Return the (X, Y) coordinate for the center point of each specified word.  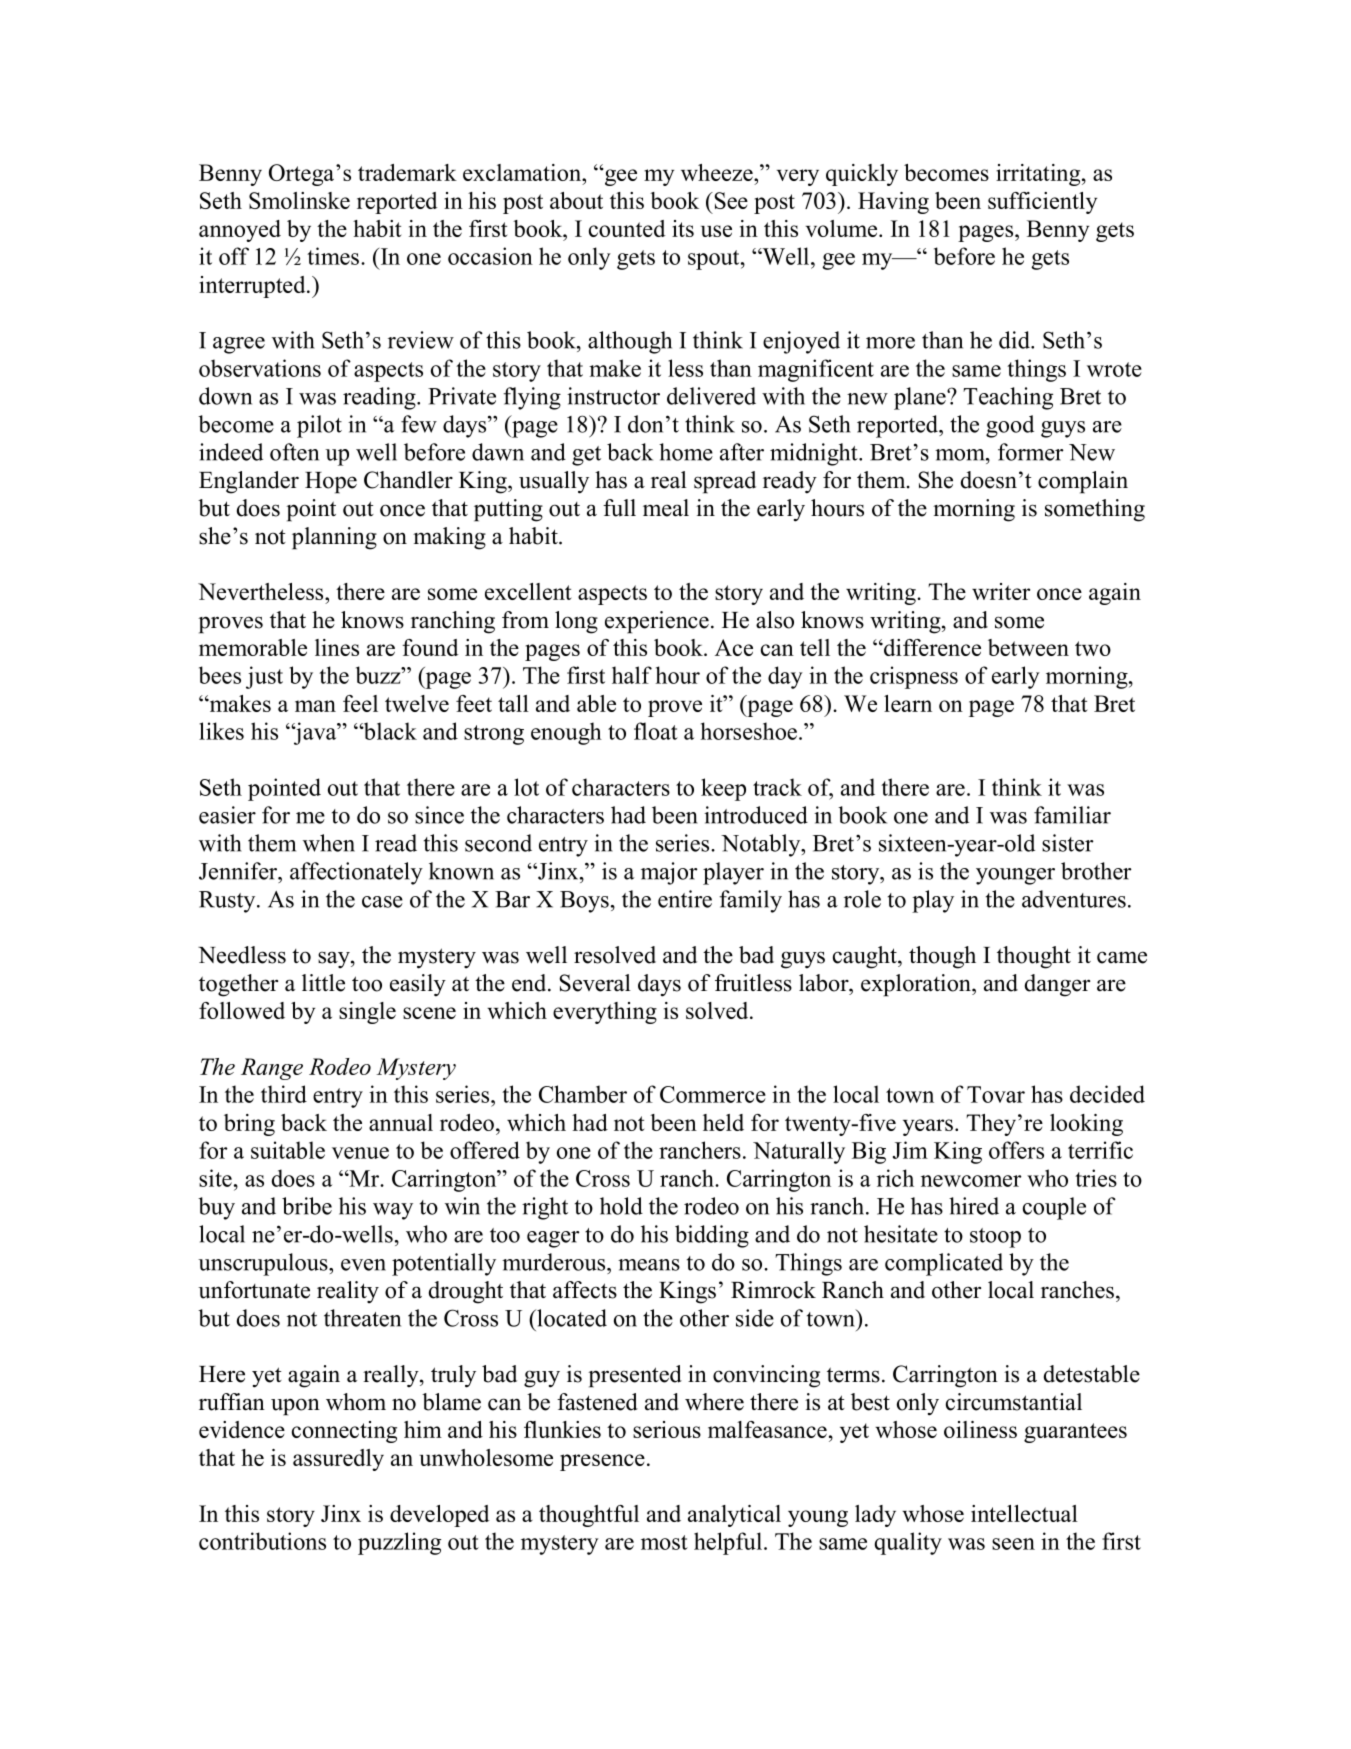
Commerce (713, 1094)
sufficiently (1042, 203)
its (683, 228)
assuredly (338, 1460)
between (1028, 647)
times (334, 256)
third (284, 1094)
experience (657, 622)
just (264, 677)
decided (1107, 1094)
